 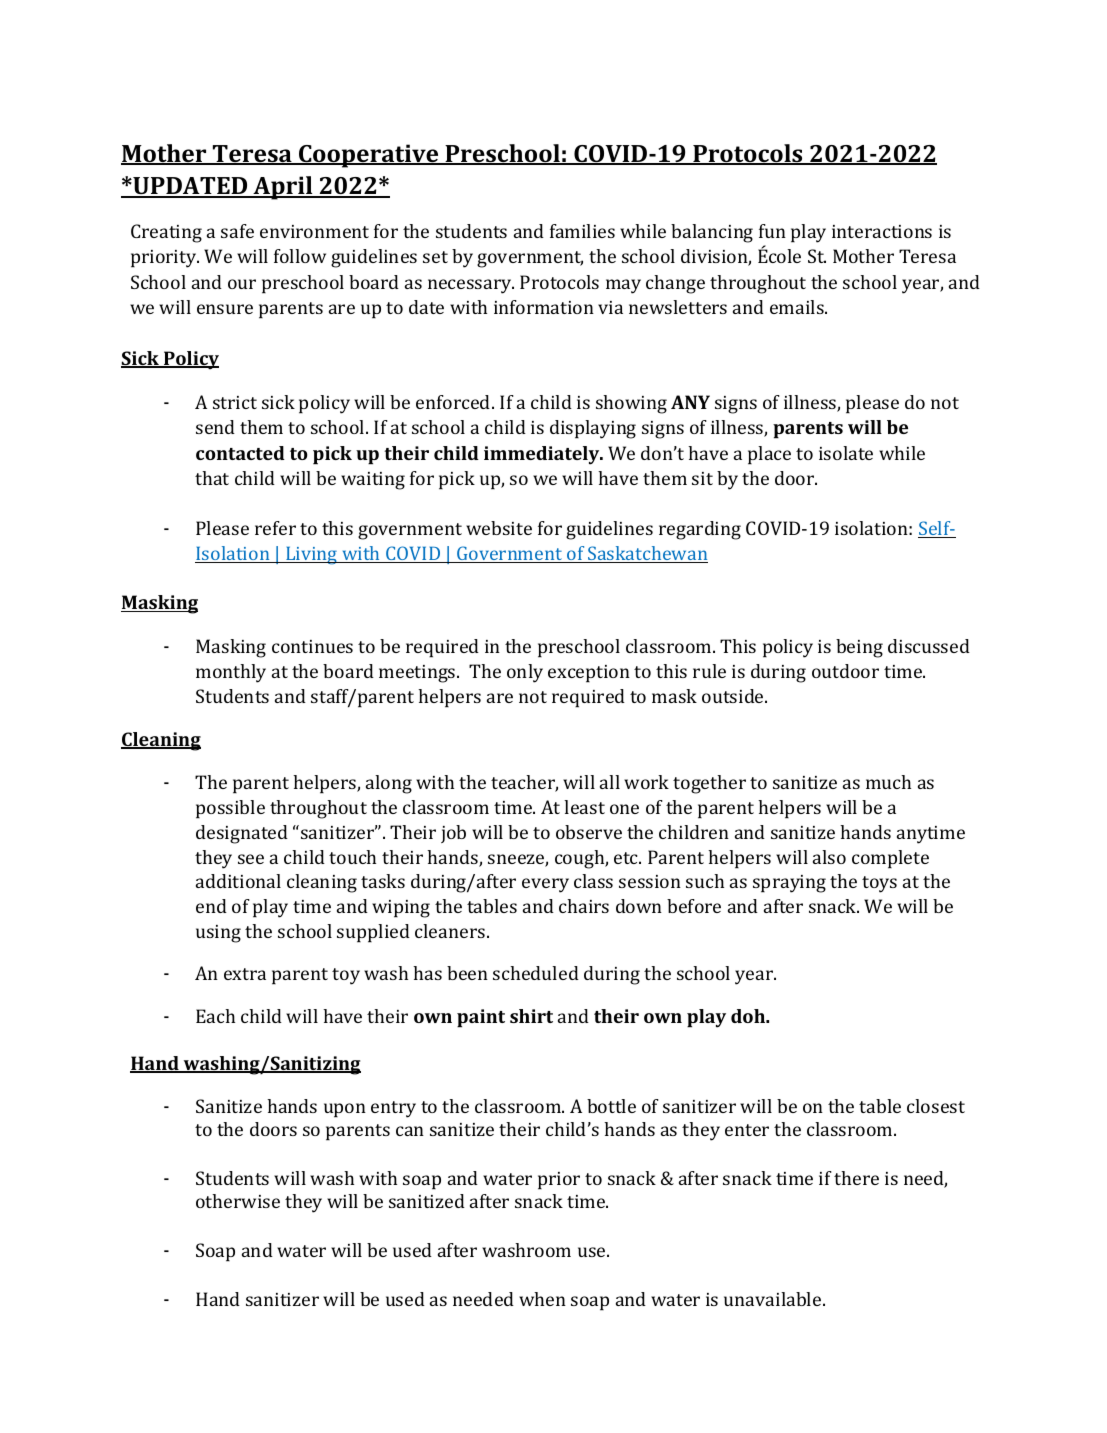 What do you see at coordinates (283, 188) in the screenshot?
I see `April` at bounding box center [283, 188].
